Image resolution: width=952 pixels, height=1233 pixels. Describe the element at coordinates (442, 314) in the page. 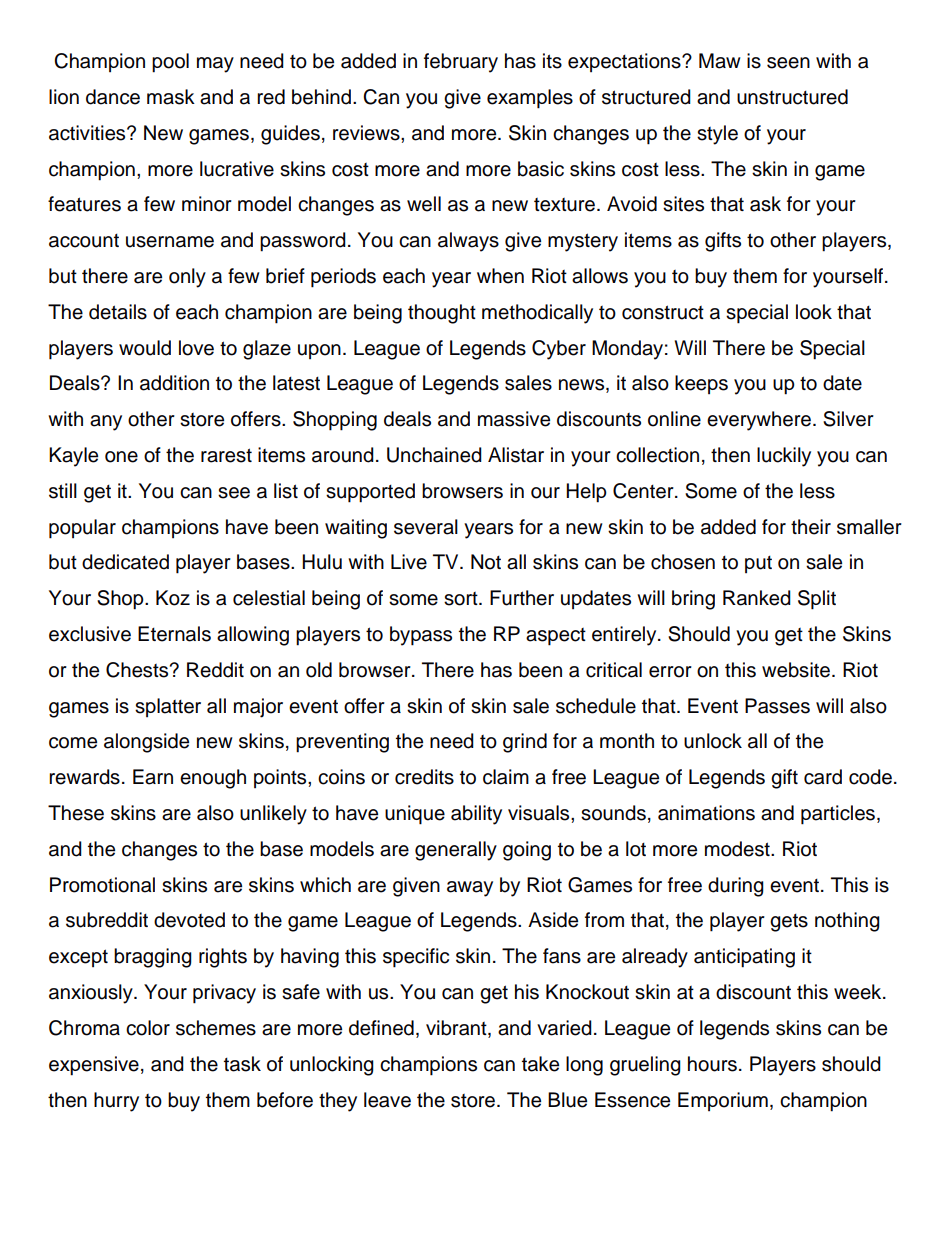

I see `thought` at that location.
